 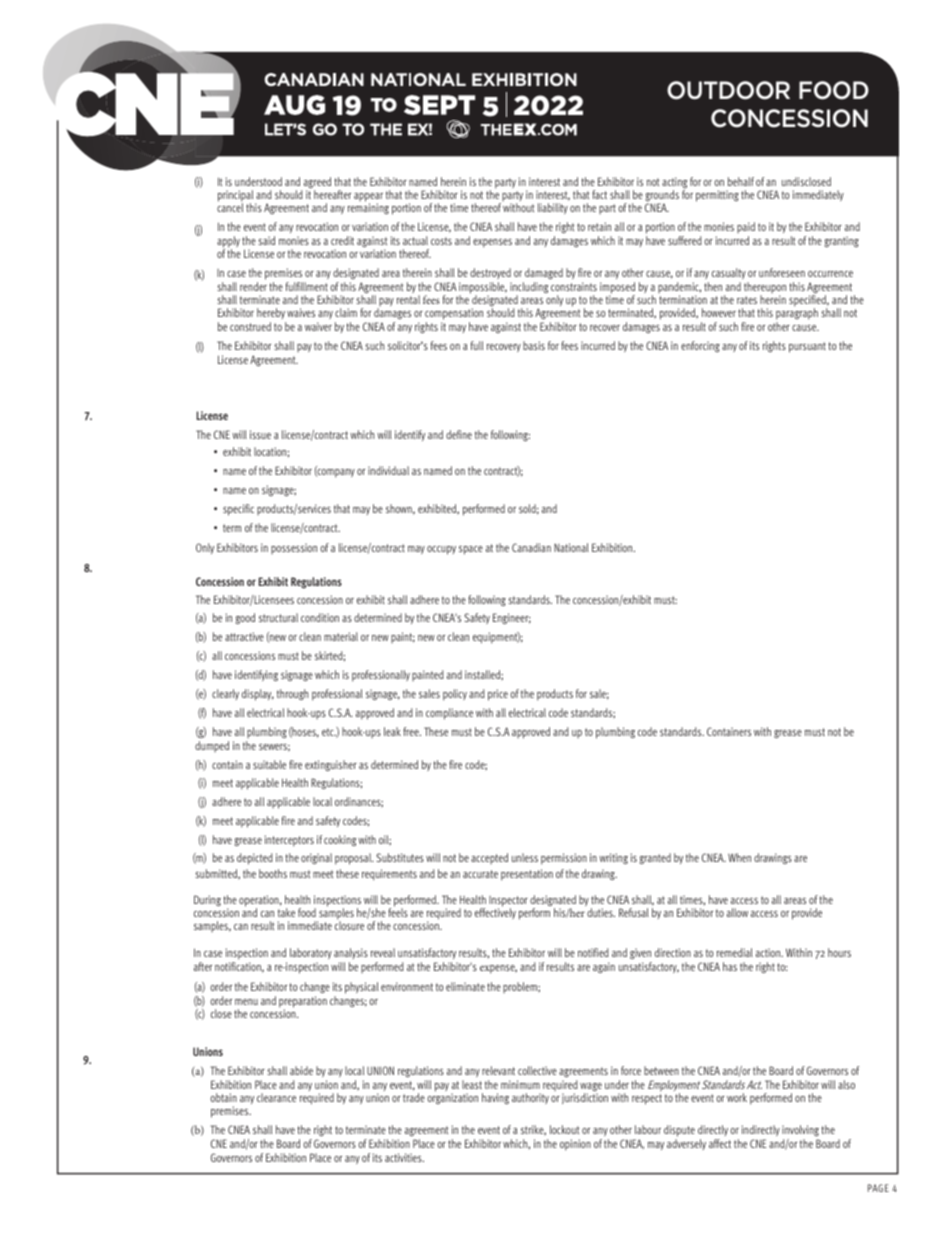 What do you see at coordinates (260, 434) in the document?
I see `issue` at bounding box center [260, 434].
